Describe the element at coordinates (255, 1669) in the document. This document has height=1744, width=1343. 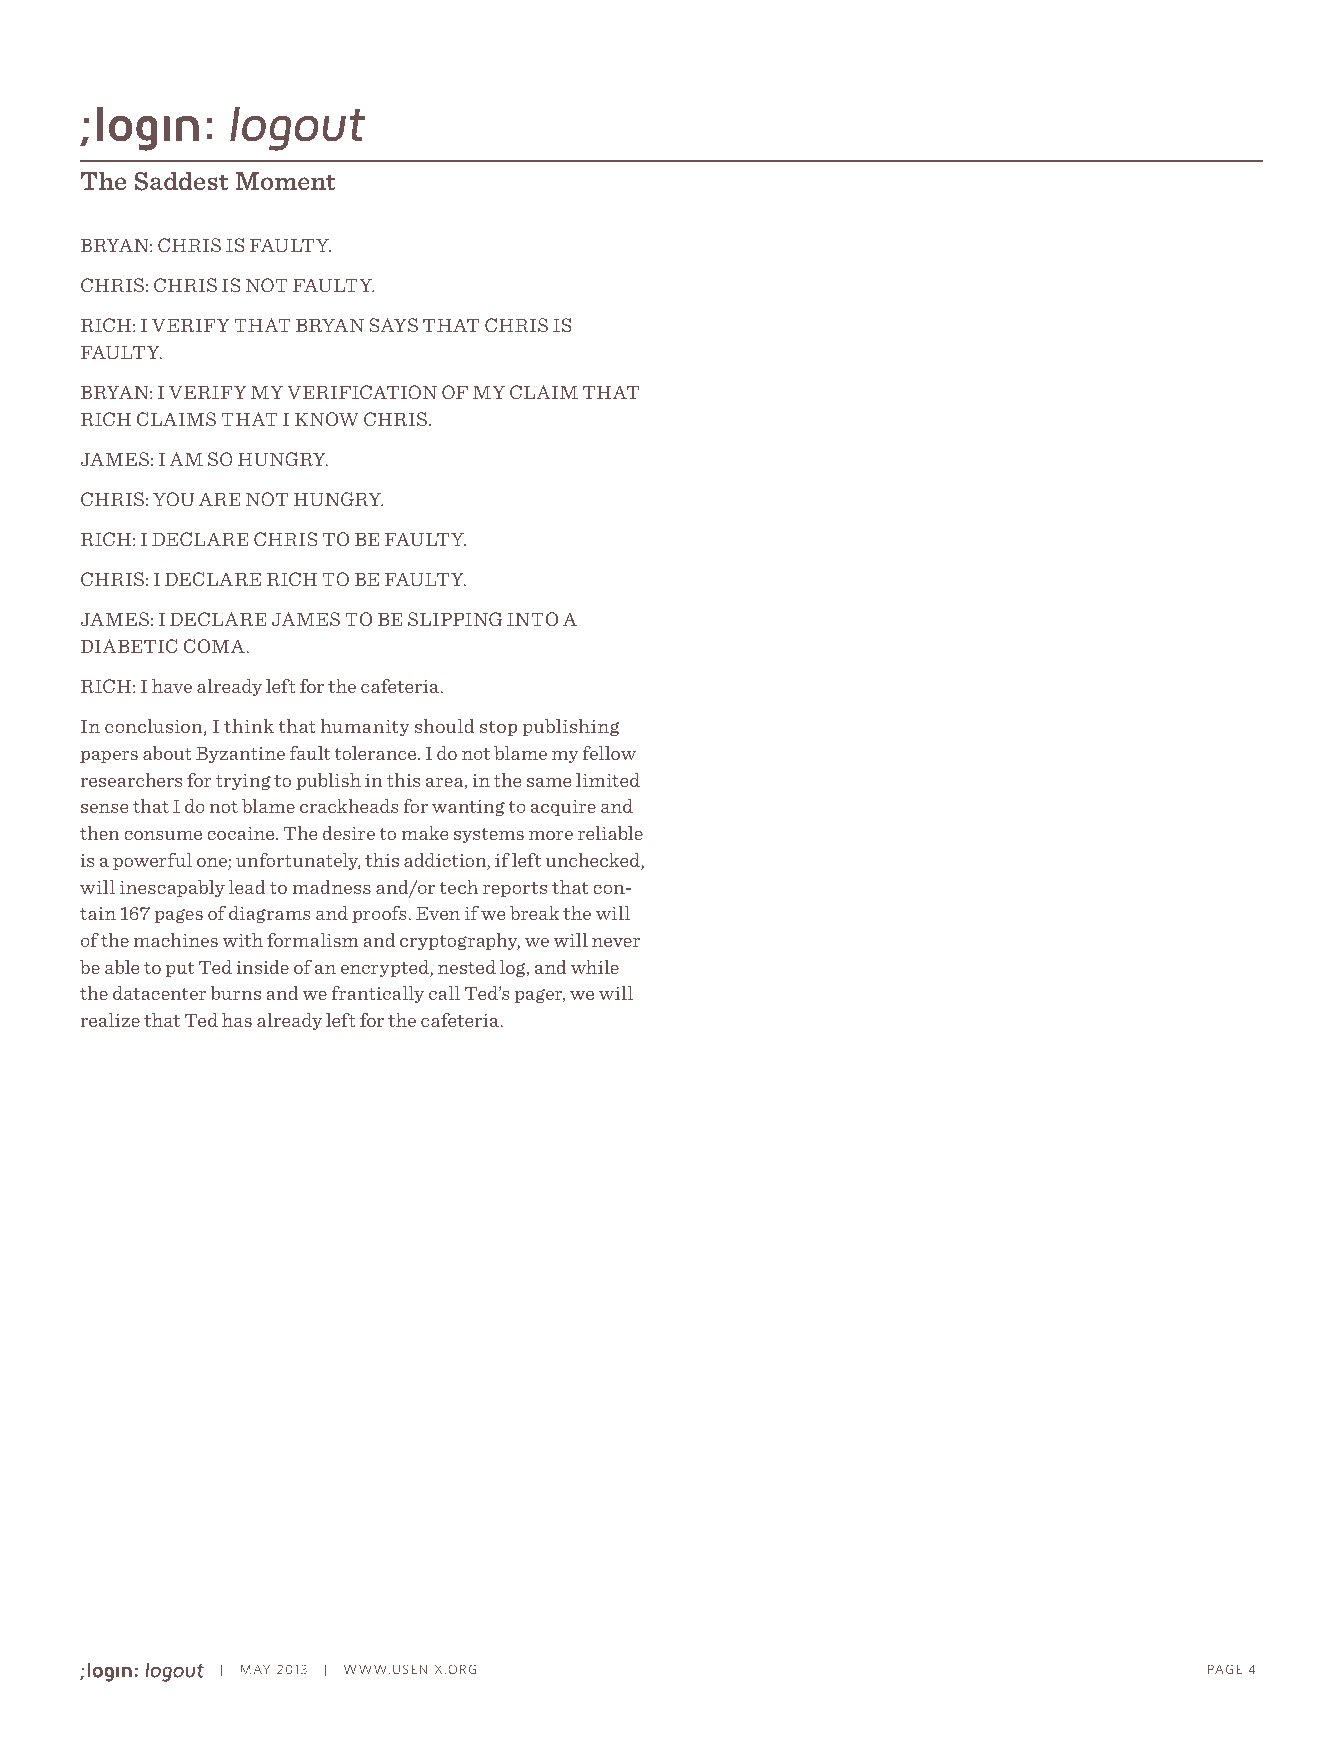
I see `MAY` at that location.
